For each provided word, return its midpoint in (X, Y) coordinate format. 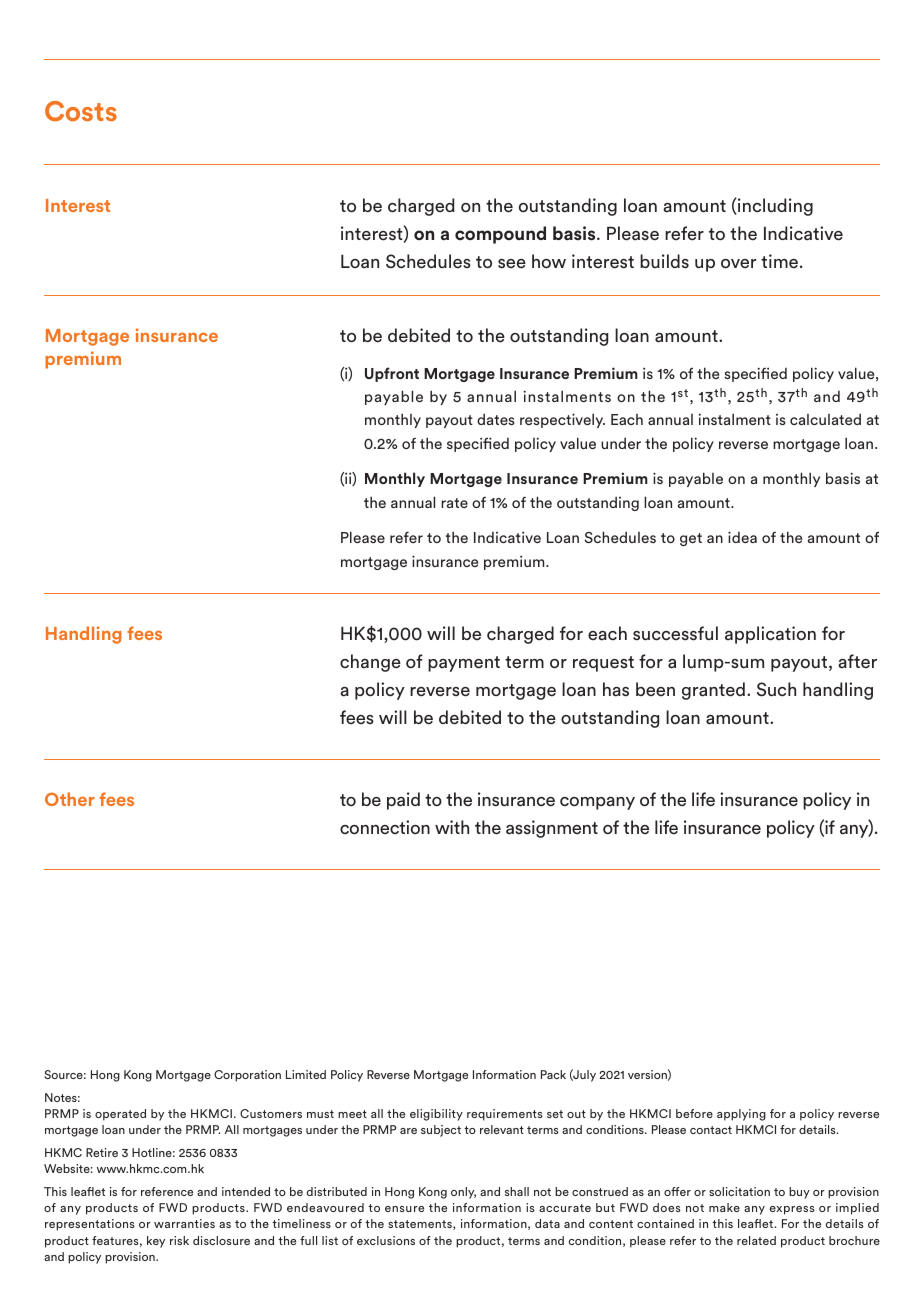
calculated (825, 419)
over (738, 264)
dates (496, 419)
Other (70, 799)
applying (741, 1115)
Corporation (247, 1076)
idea (742, 537)
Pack (553, 1074)
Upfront (392, 374)
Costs (81, 111)
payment (464, 664)
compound (500, 235)
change (370, 663)
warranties (184, 1223)
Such (776, 689)
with (452, 827)
